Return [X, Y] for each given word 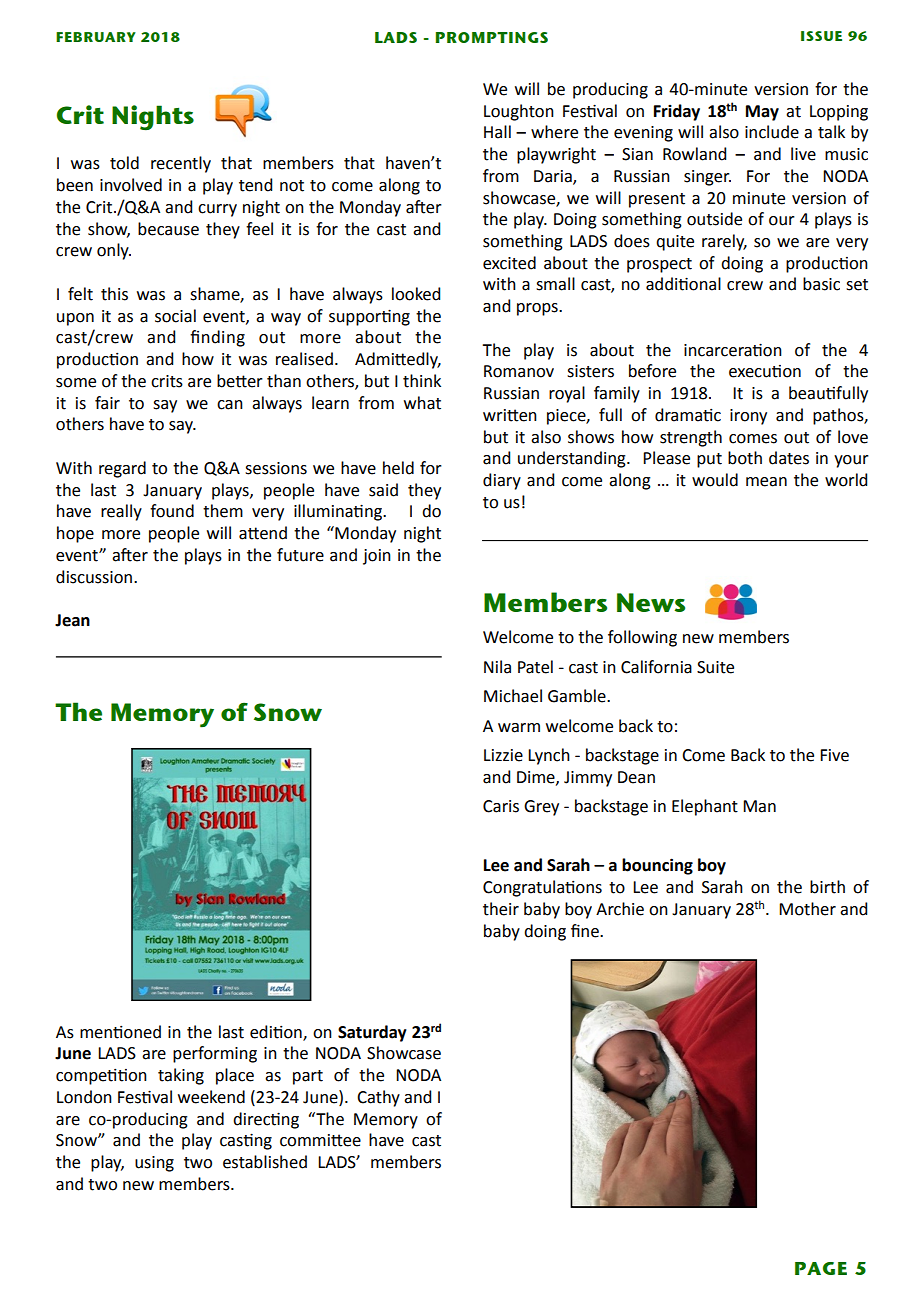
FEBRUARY [96, 37]
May [762, 113]
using [154, 1164]
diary [502, 481]
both [745, 458]
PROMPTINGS [492, 37]
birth [827, 887]
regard [122, 469]
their [501, 909]
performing [215, 1054]
